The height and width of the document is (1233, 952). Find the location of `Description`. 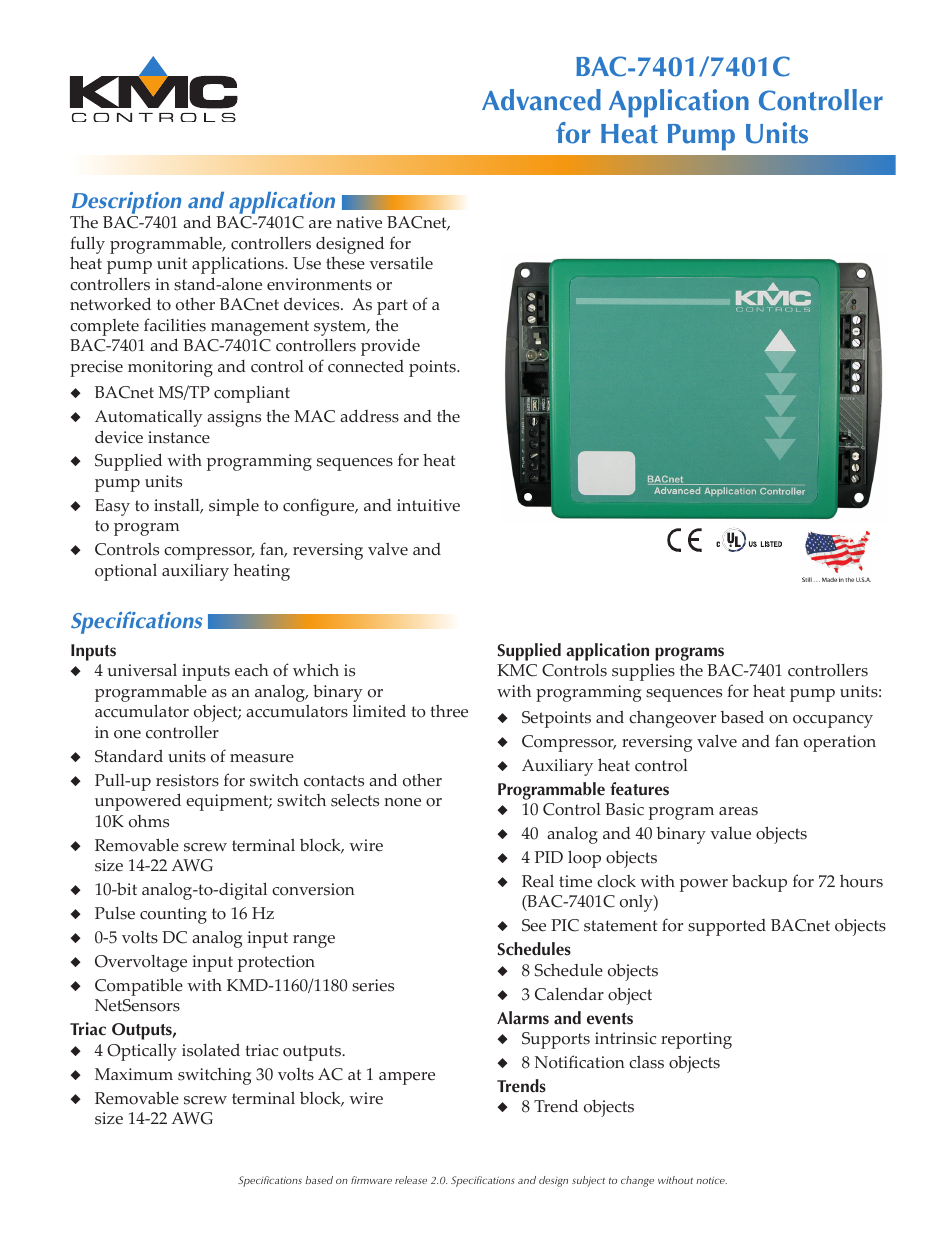

Description is located at coordinates (126, 203).
